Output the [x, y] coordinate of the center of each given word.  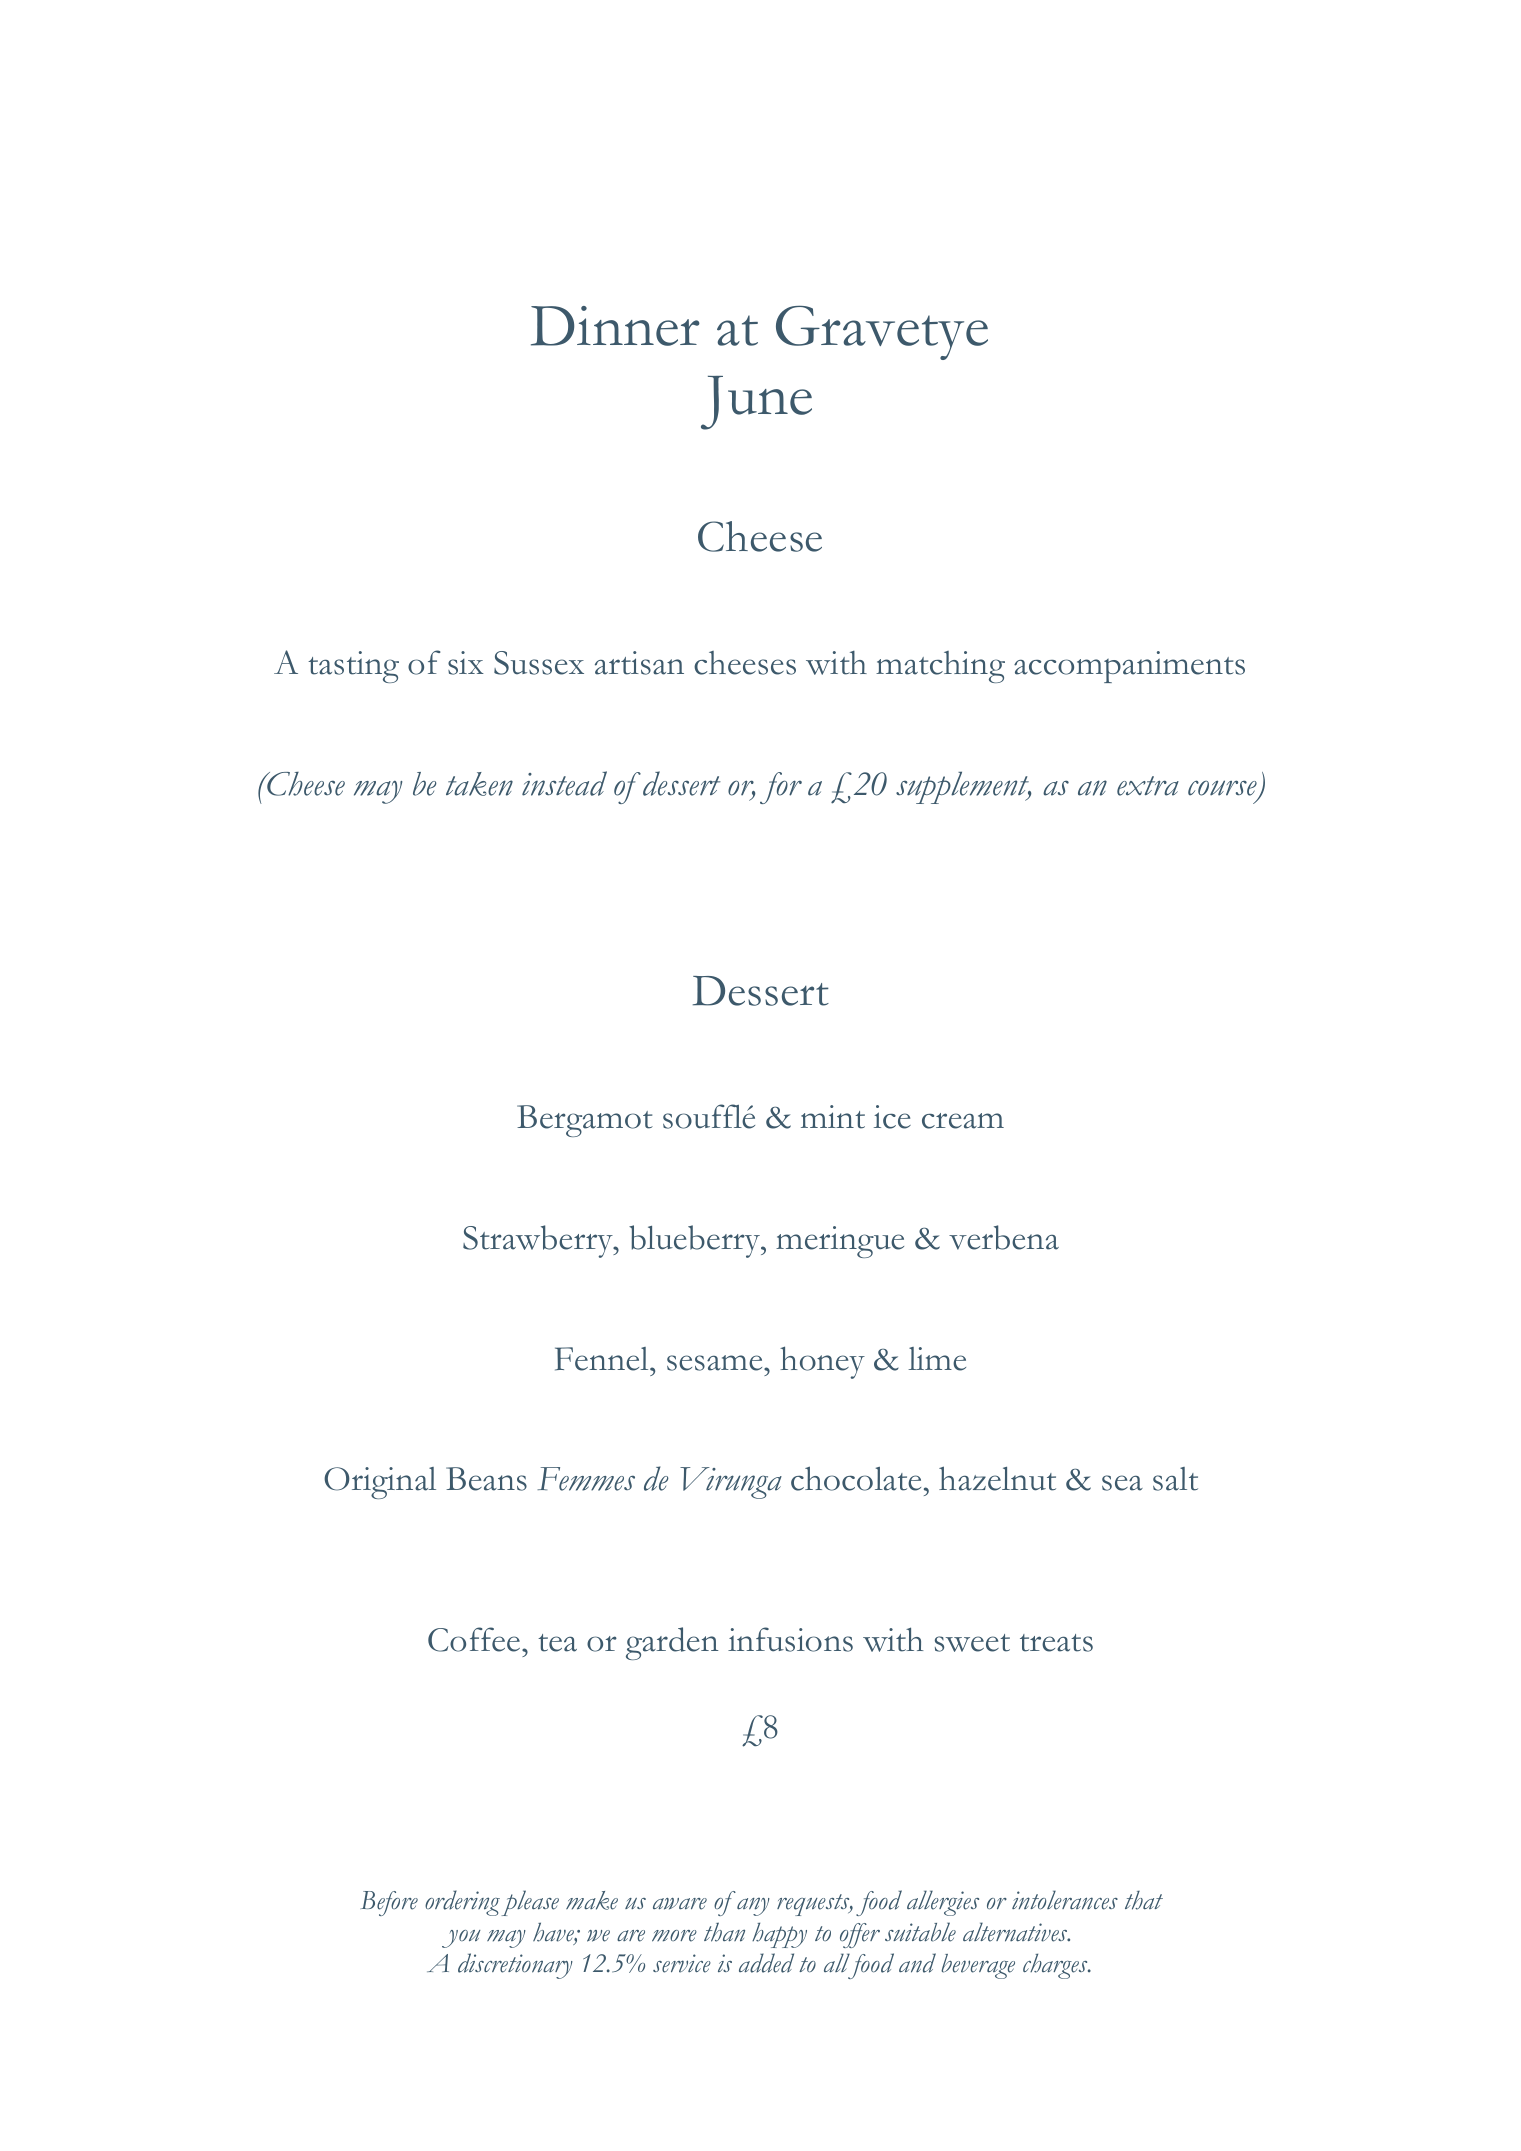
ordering [462, 1903]
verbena [1004, 1237]
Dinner [615, 326]
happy [779, 1935]
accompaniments [1129, 667]
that [1144, 1900]
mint [833, 1117]
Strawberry [539, 1241]
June [756, 403]
